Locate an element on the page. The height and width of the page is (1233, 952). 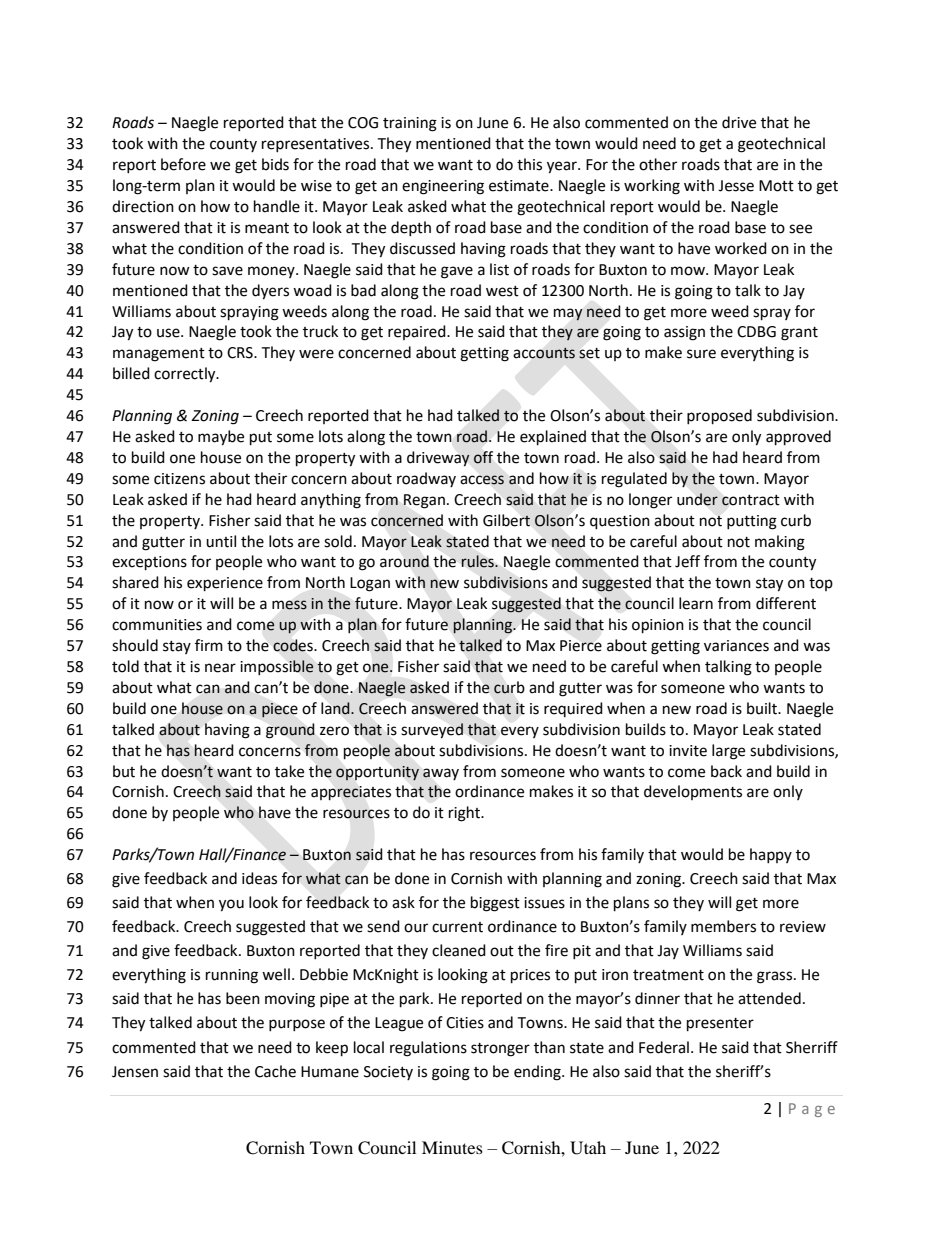
take is located at coordinates (289, 771).
